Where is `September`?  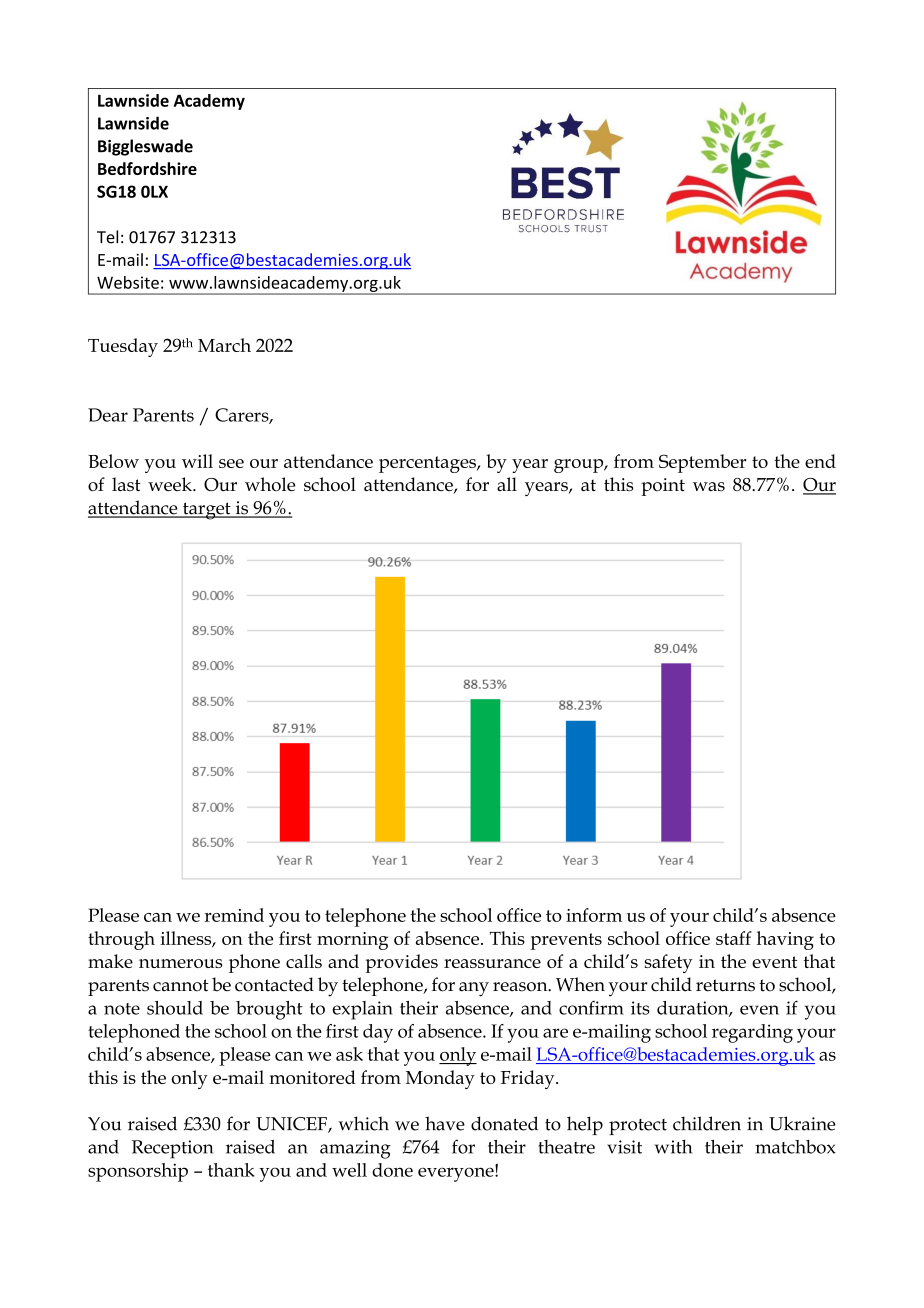
September is located at coordinates (702, 463).
